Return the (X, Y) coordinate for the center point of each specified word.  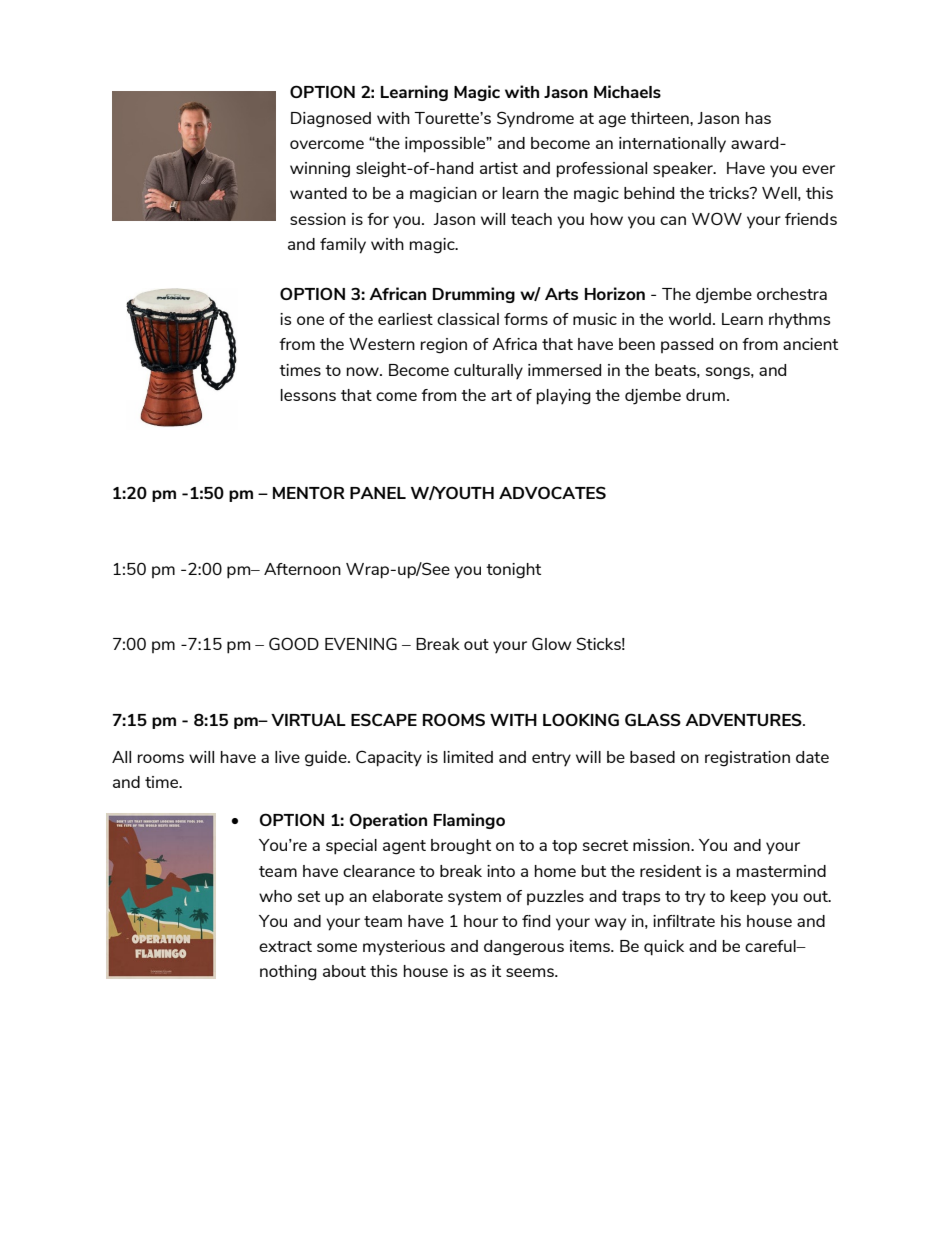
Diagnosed (331, 120)
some (337, 947)
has (758, 118)
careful (771, 946)
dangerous (524, 948)
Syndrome (535, 119)
